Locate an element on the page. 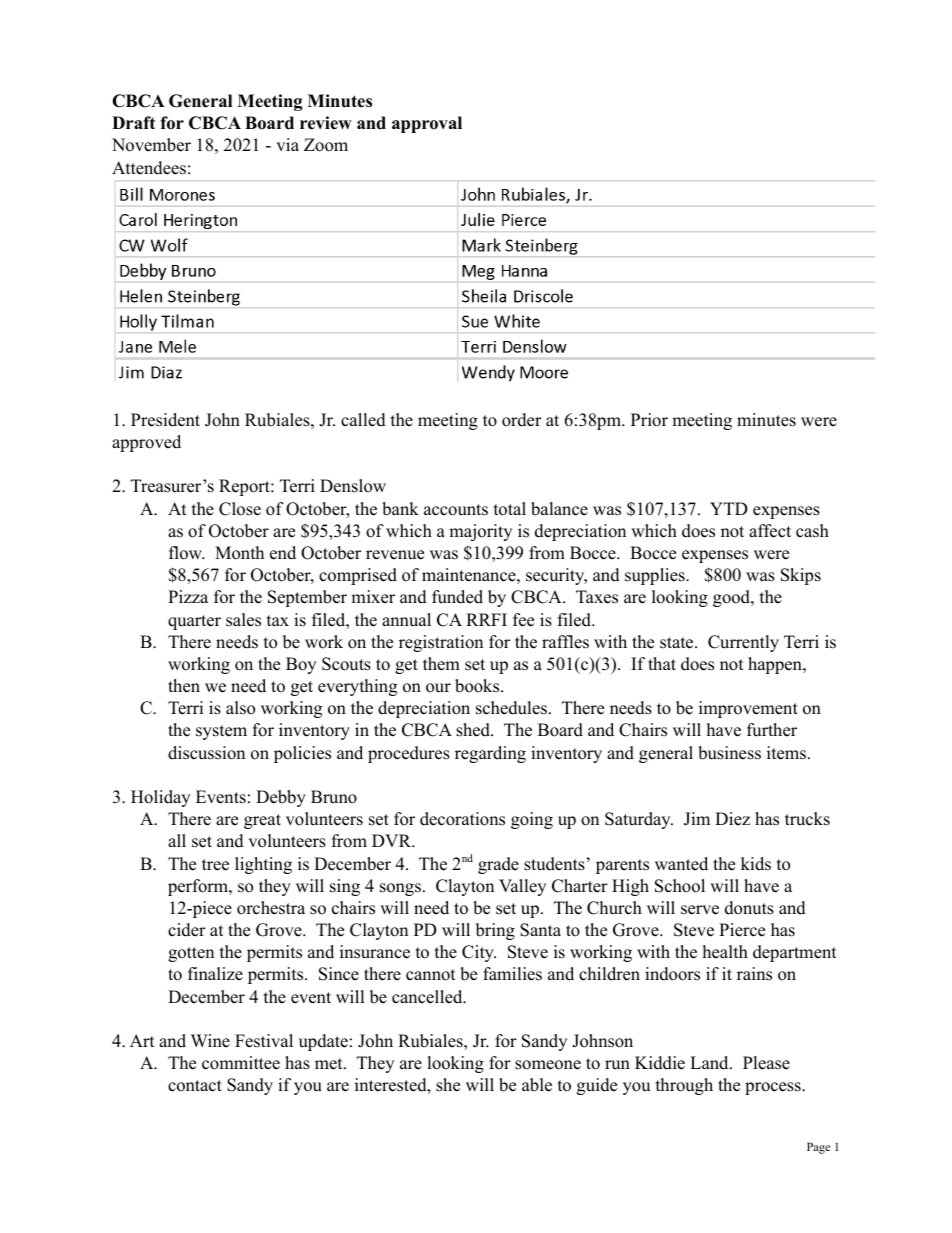  Currently is located at coordinates (743, 643).
